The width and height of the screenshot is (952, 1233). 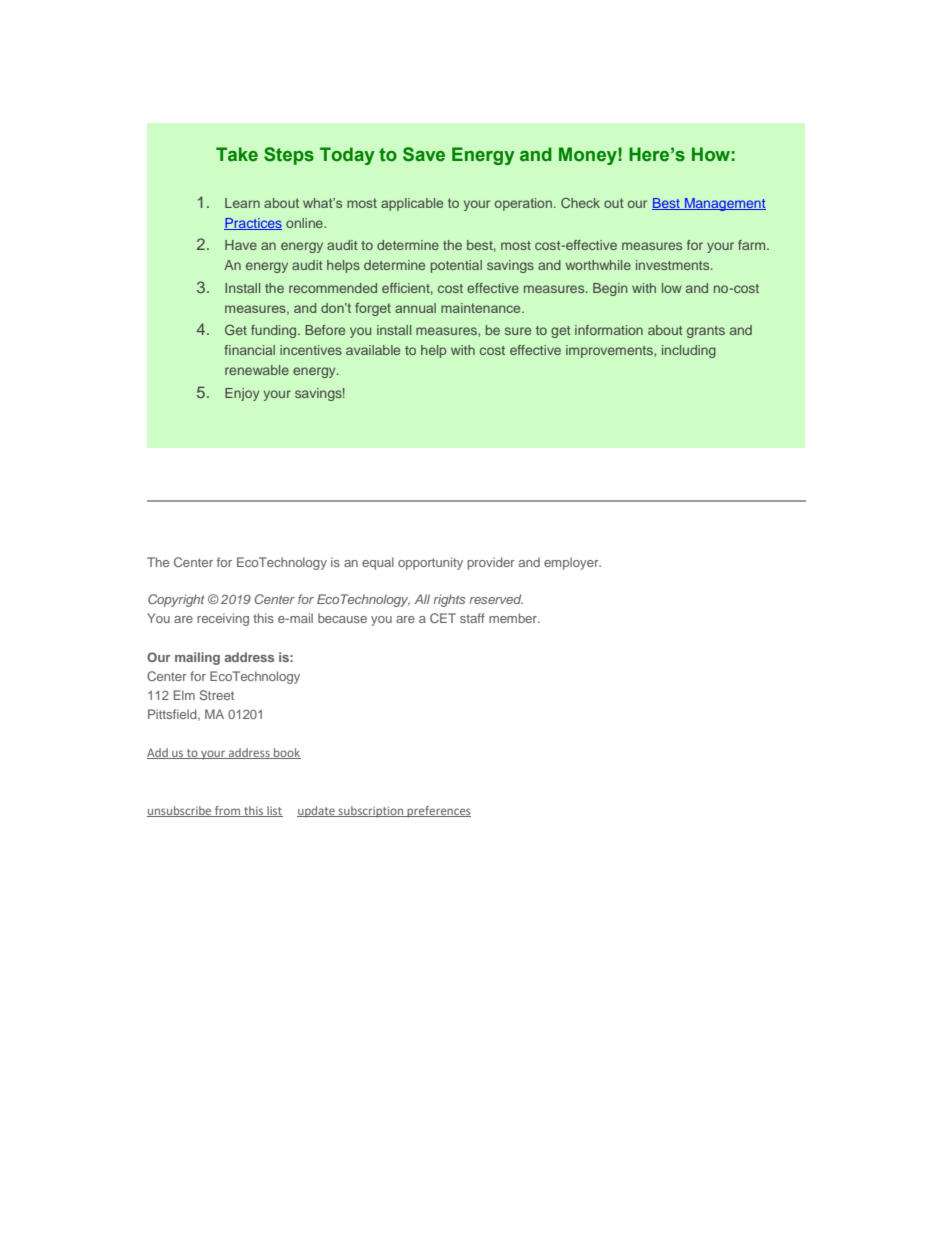 What do you see at coordinates (724, 204) in the screenshot?
I see `Management` at bounding box center [724, 204].
